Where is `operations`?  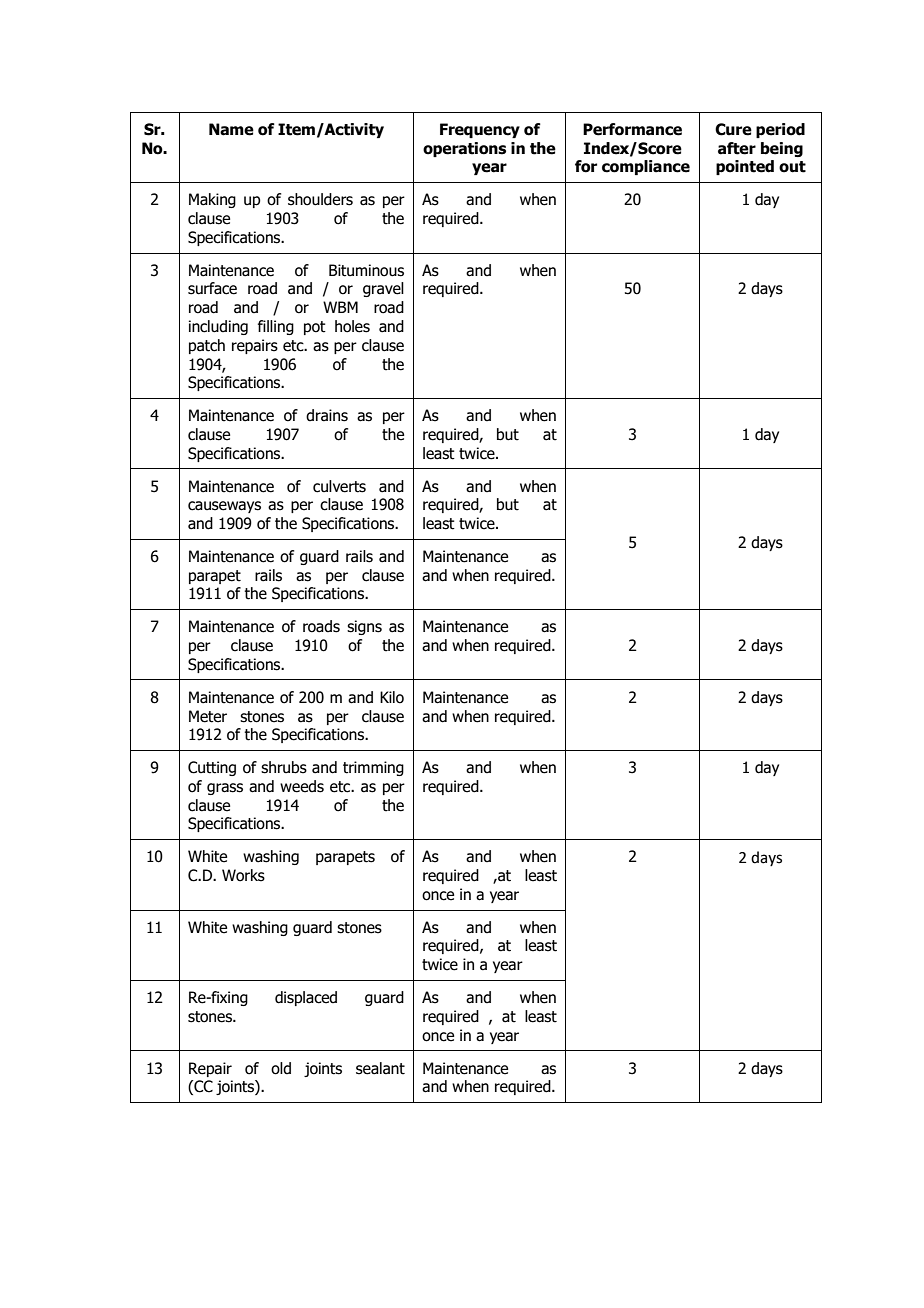 operations is located at coordinates (464, 149).
